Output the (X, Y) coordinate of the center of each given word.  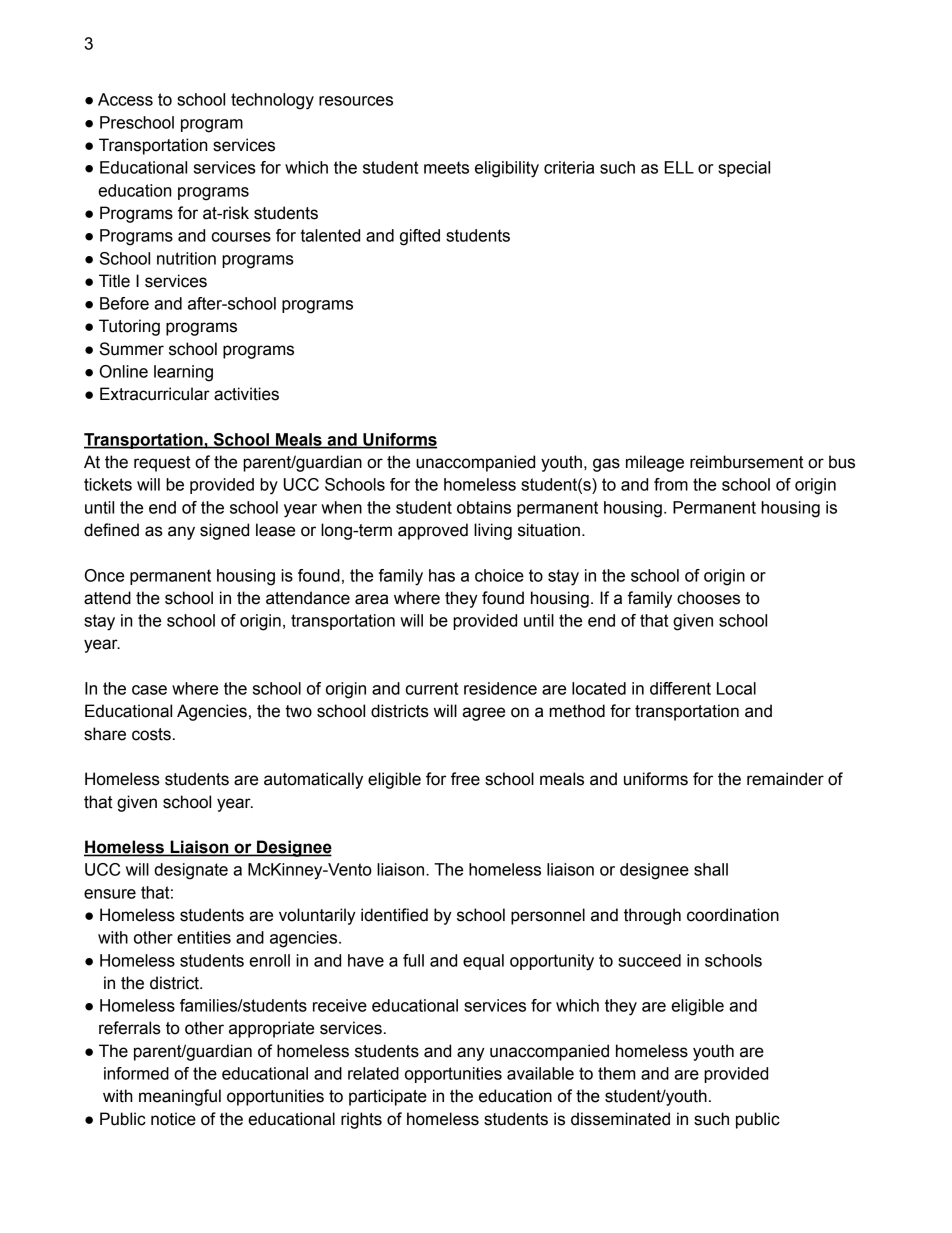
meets (446, 167)
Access (125, 99)
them (616, 1073)
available (540, 1073)
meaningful (180, 1097)
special (744, 169)
